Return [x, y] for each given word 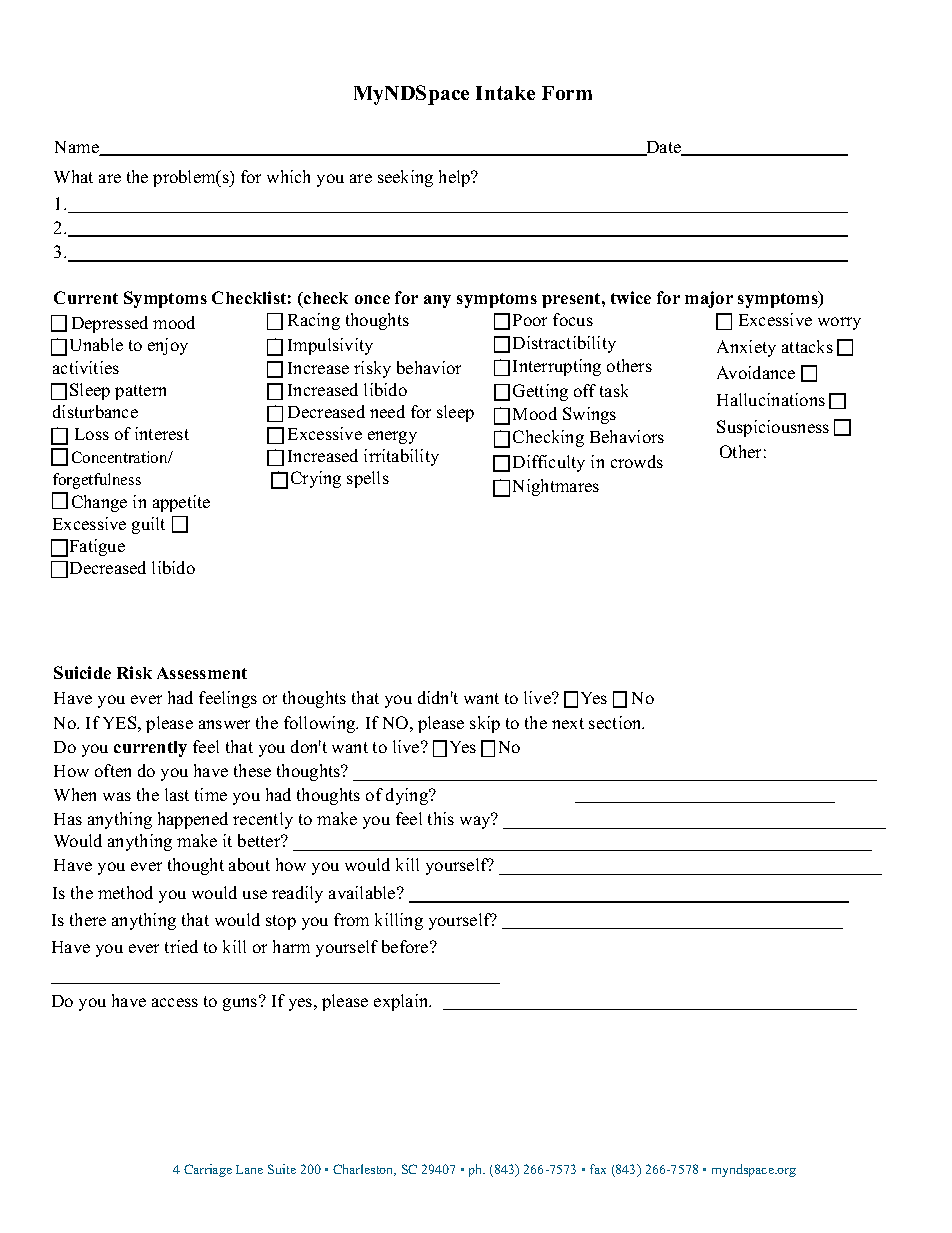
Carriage [208, 1170]
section [616, 722]
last [177, 794]
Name [78, 148]
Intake [505, 93]
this [441, 818]
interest [162, 433]
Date [663, 148]
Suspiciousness [773, 428]
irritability [401, 457]
